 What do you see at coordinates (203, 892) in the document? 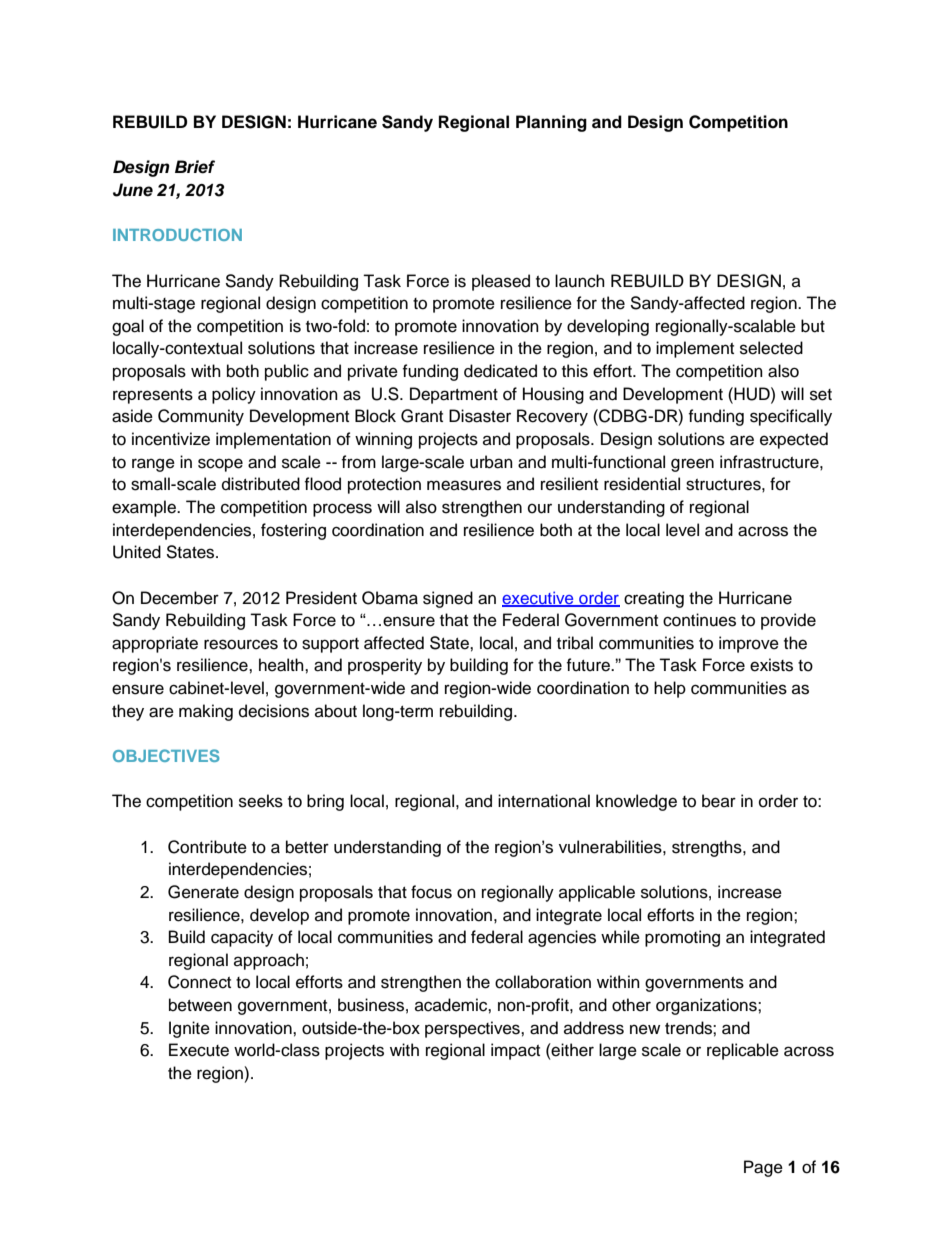
I see `Generate` at bounding box center [203, 892].
